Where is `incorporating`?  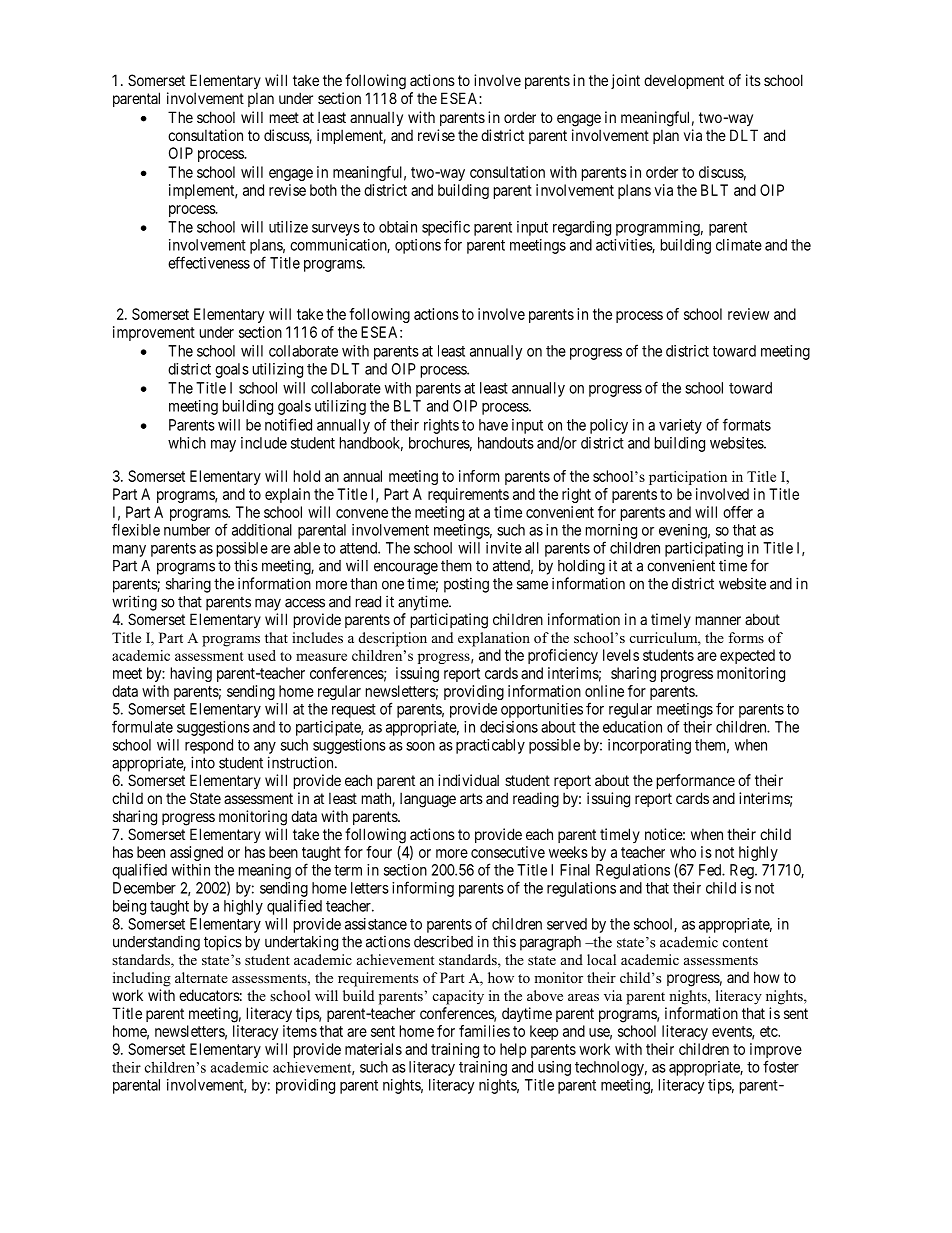 incorporating is located at coordinates (649, 746).
